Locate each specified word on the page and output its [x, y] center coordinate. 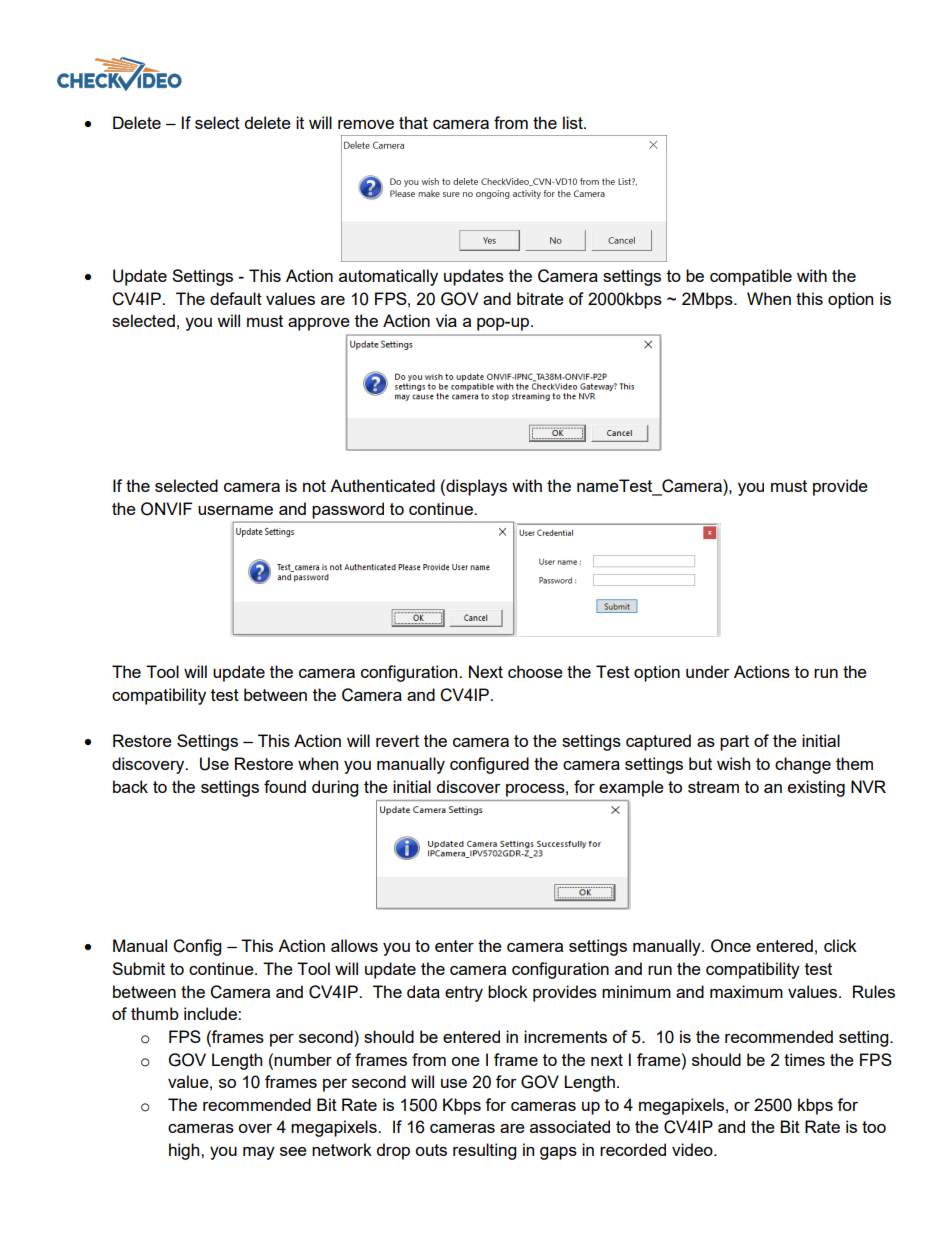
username [235, 510]
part [734, 743]
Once [731, 946]
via [446, 320]
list [574, 122]
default [236, 298]
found [285, 786]
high [185, 1151]
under [708, 671]
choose [535, 671]
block [508, 991]
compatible [751, 277]
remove [366, 124]
